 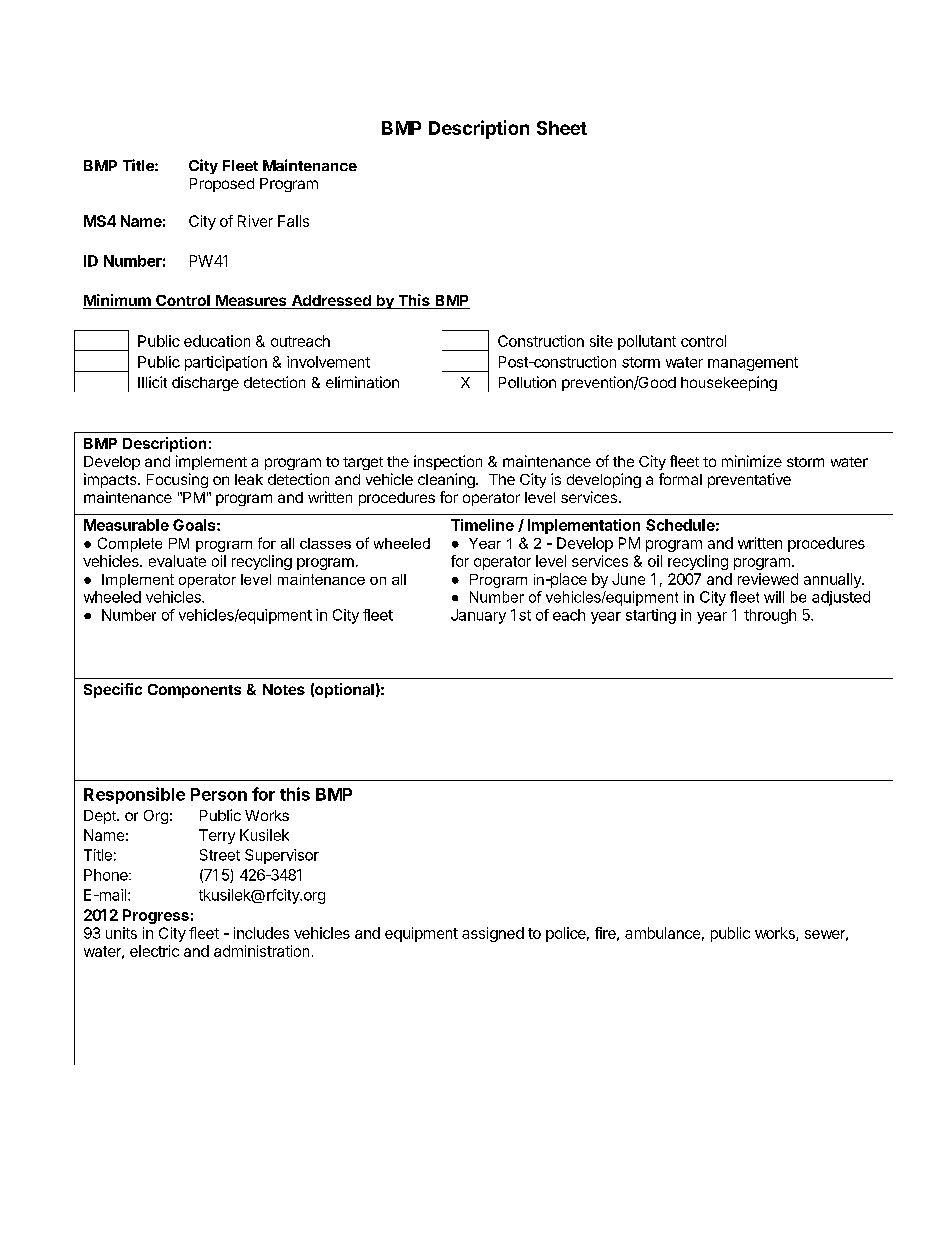 What do you see at coordinates (647, 342) in the image?
I see `pollutant` at bounding box center [647, 342].
